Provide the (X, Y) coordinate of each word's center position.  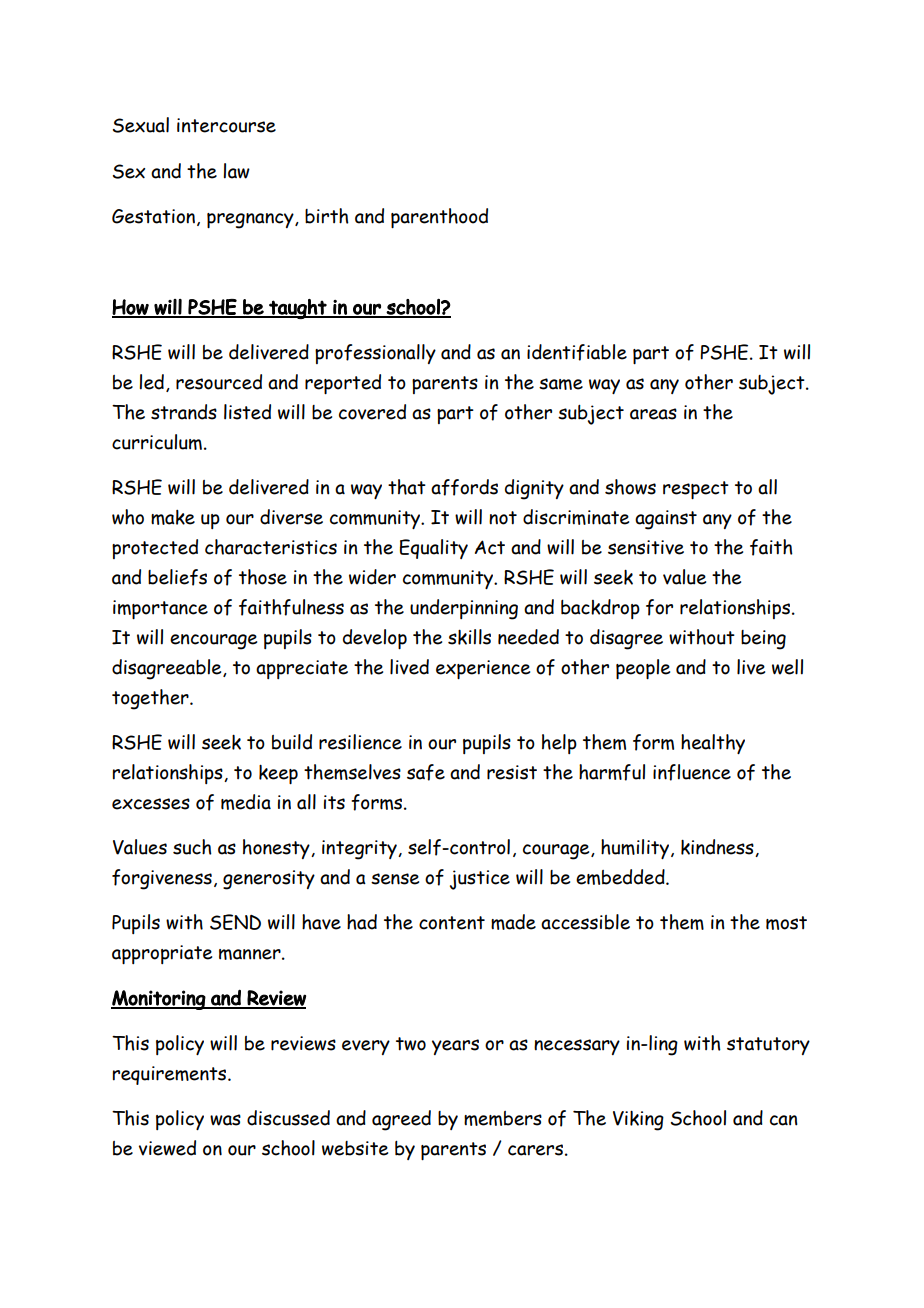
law (236, 171)
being (763, 640)
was (225, 1120)
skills (469, 637)
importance (160, 609)
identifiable (577, 352)
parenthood (439, 218)
